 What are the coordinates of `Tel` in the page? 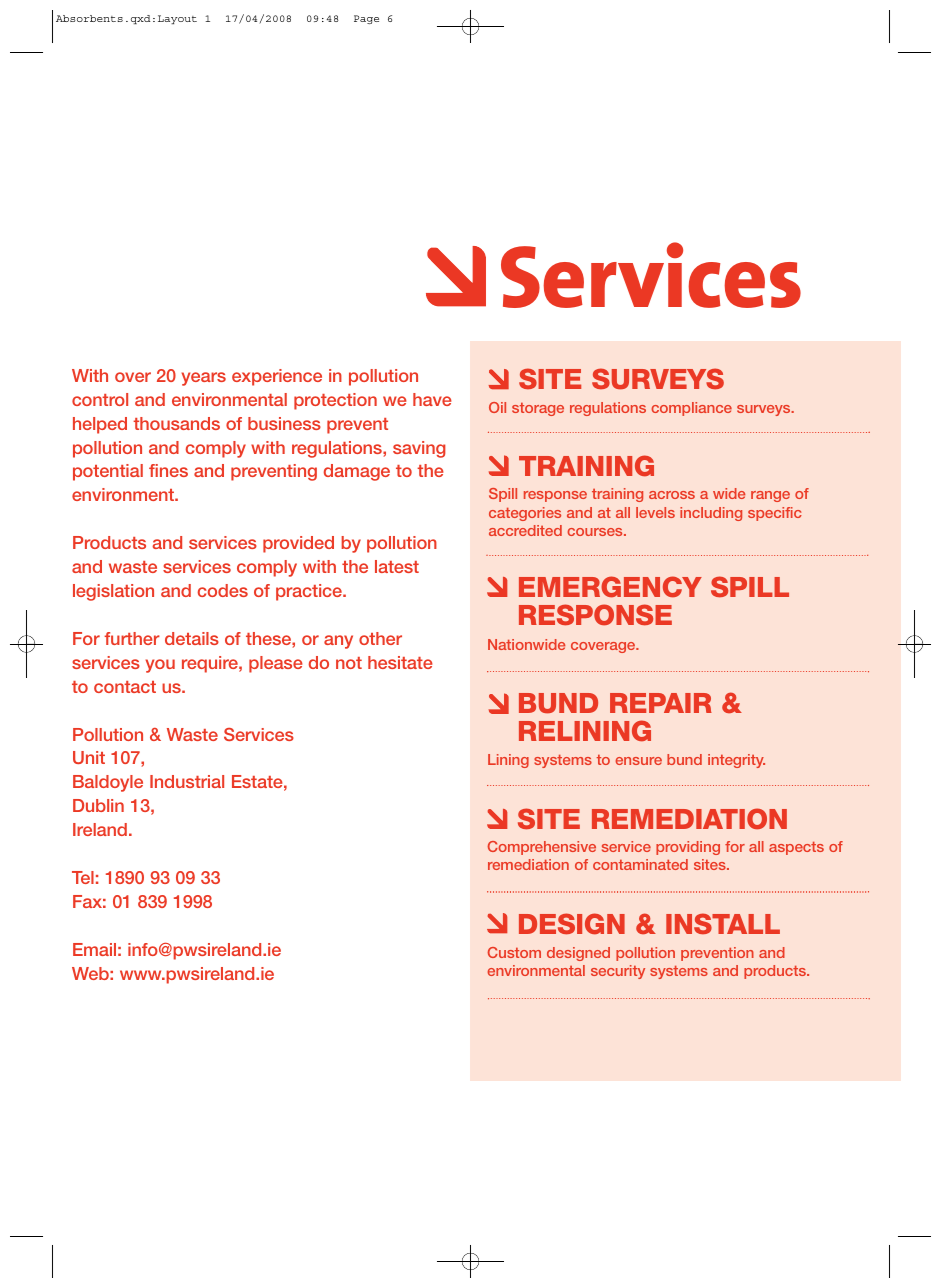 It's located at (83, 877).
